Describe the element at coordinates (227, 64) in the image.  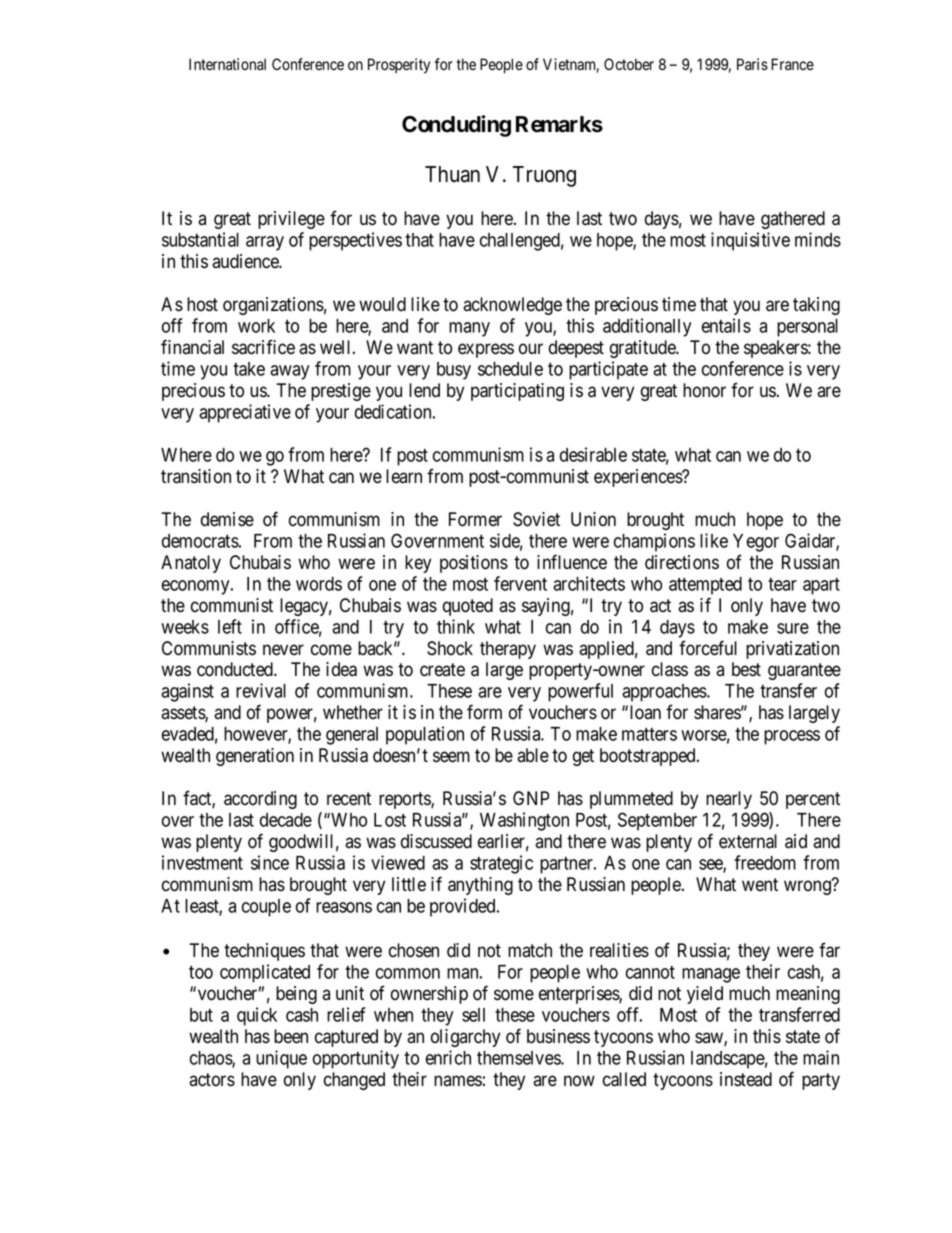
I see `International` at that location.
